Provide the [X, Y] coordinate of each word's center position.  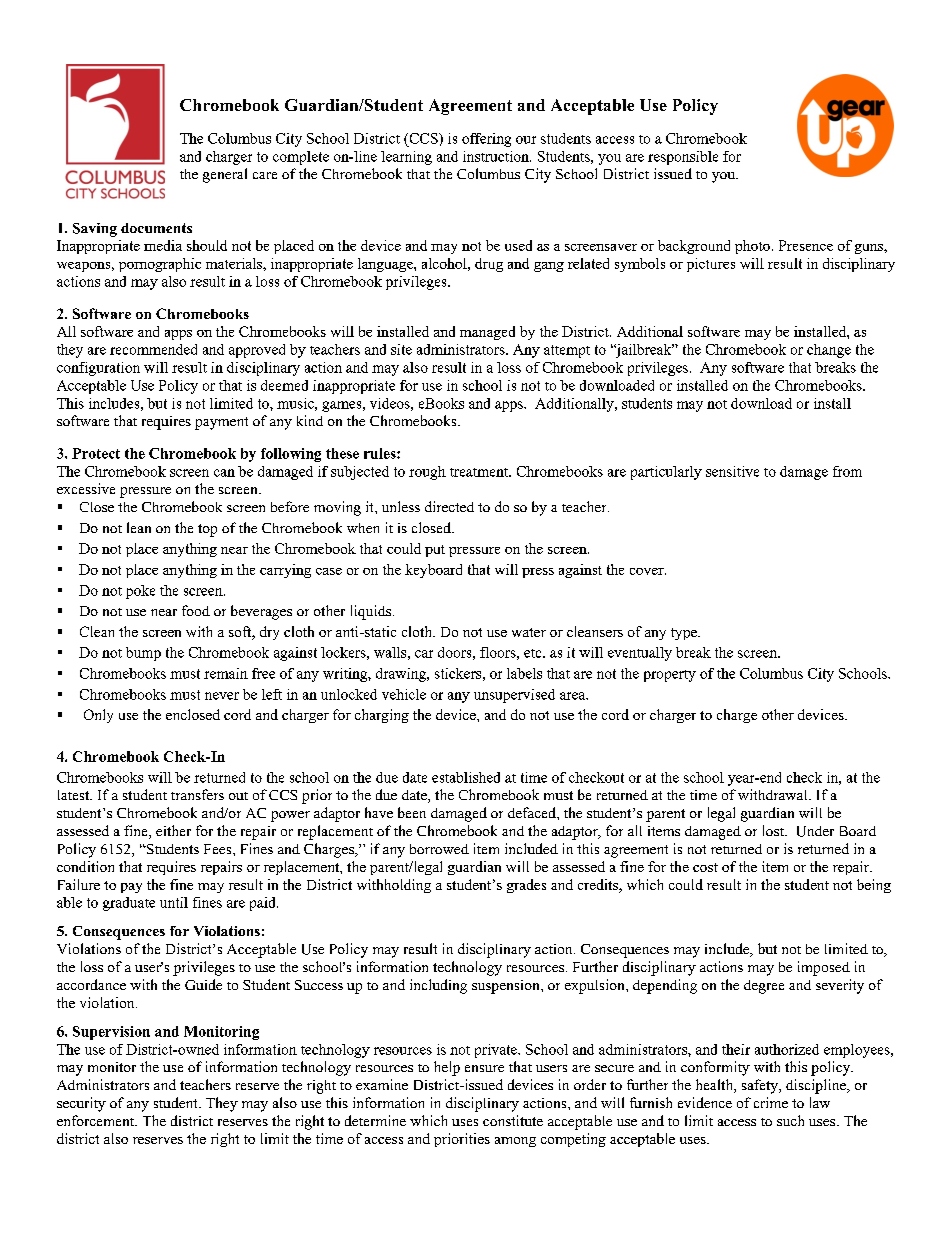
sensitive [732, 471]
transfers [197, 794]
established [466, 777]
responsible [683, 158]
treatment [480, 472]
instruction [497, 156]
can [224, 473]
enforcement [97, 1120]
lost [774, 830]
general [225, 175]
